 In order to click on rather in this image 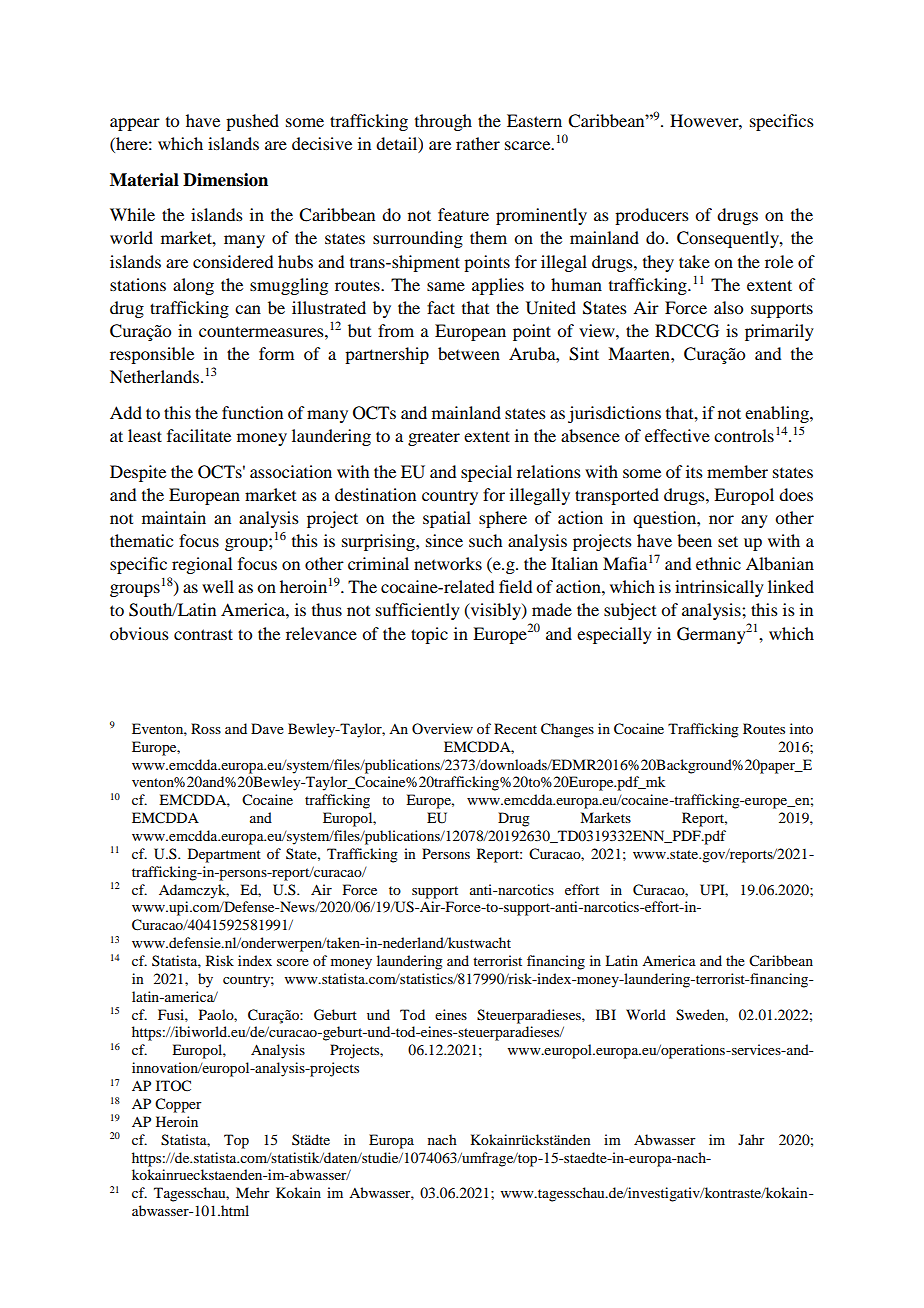, I will do `click(478, 143)`.
